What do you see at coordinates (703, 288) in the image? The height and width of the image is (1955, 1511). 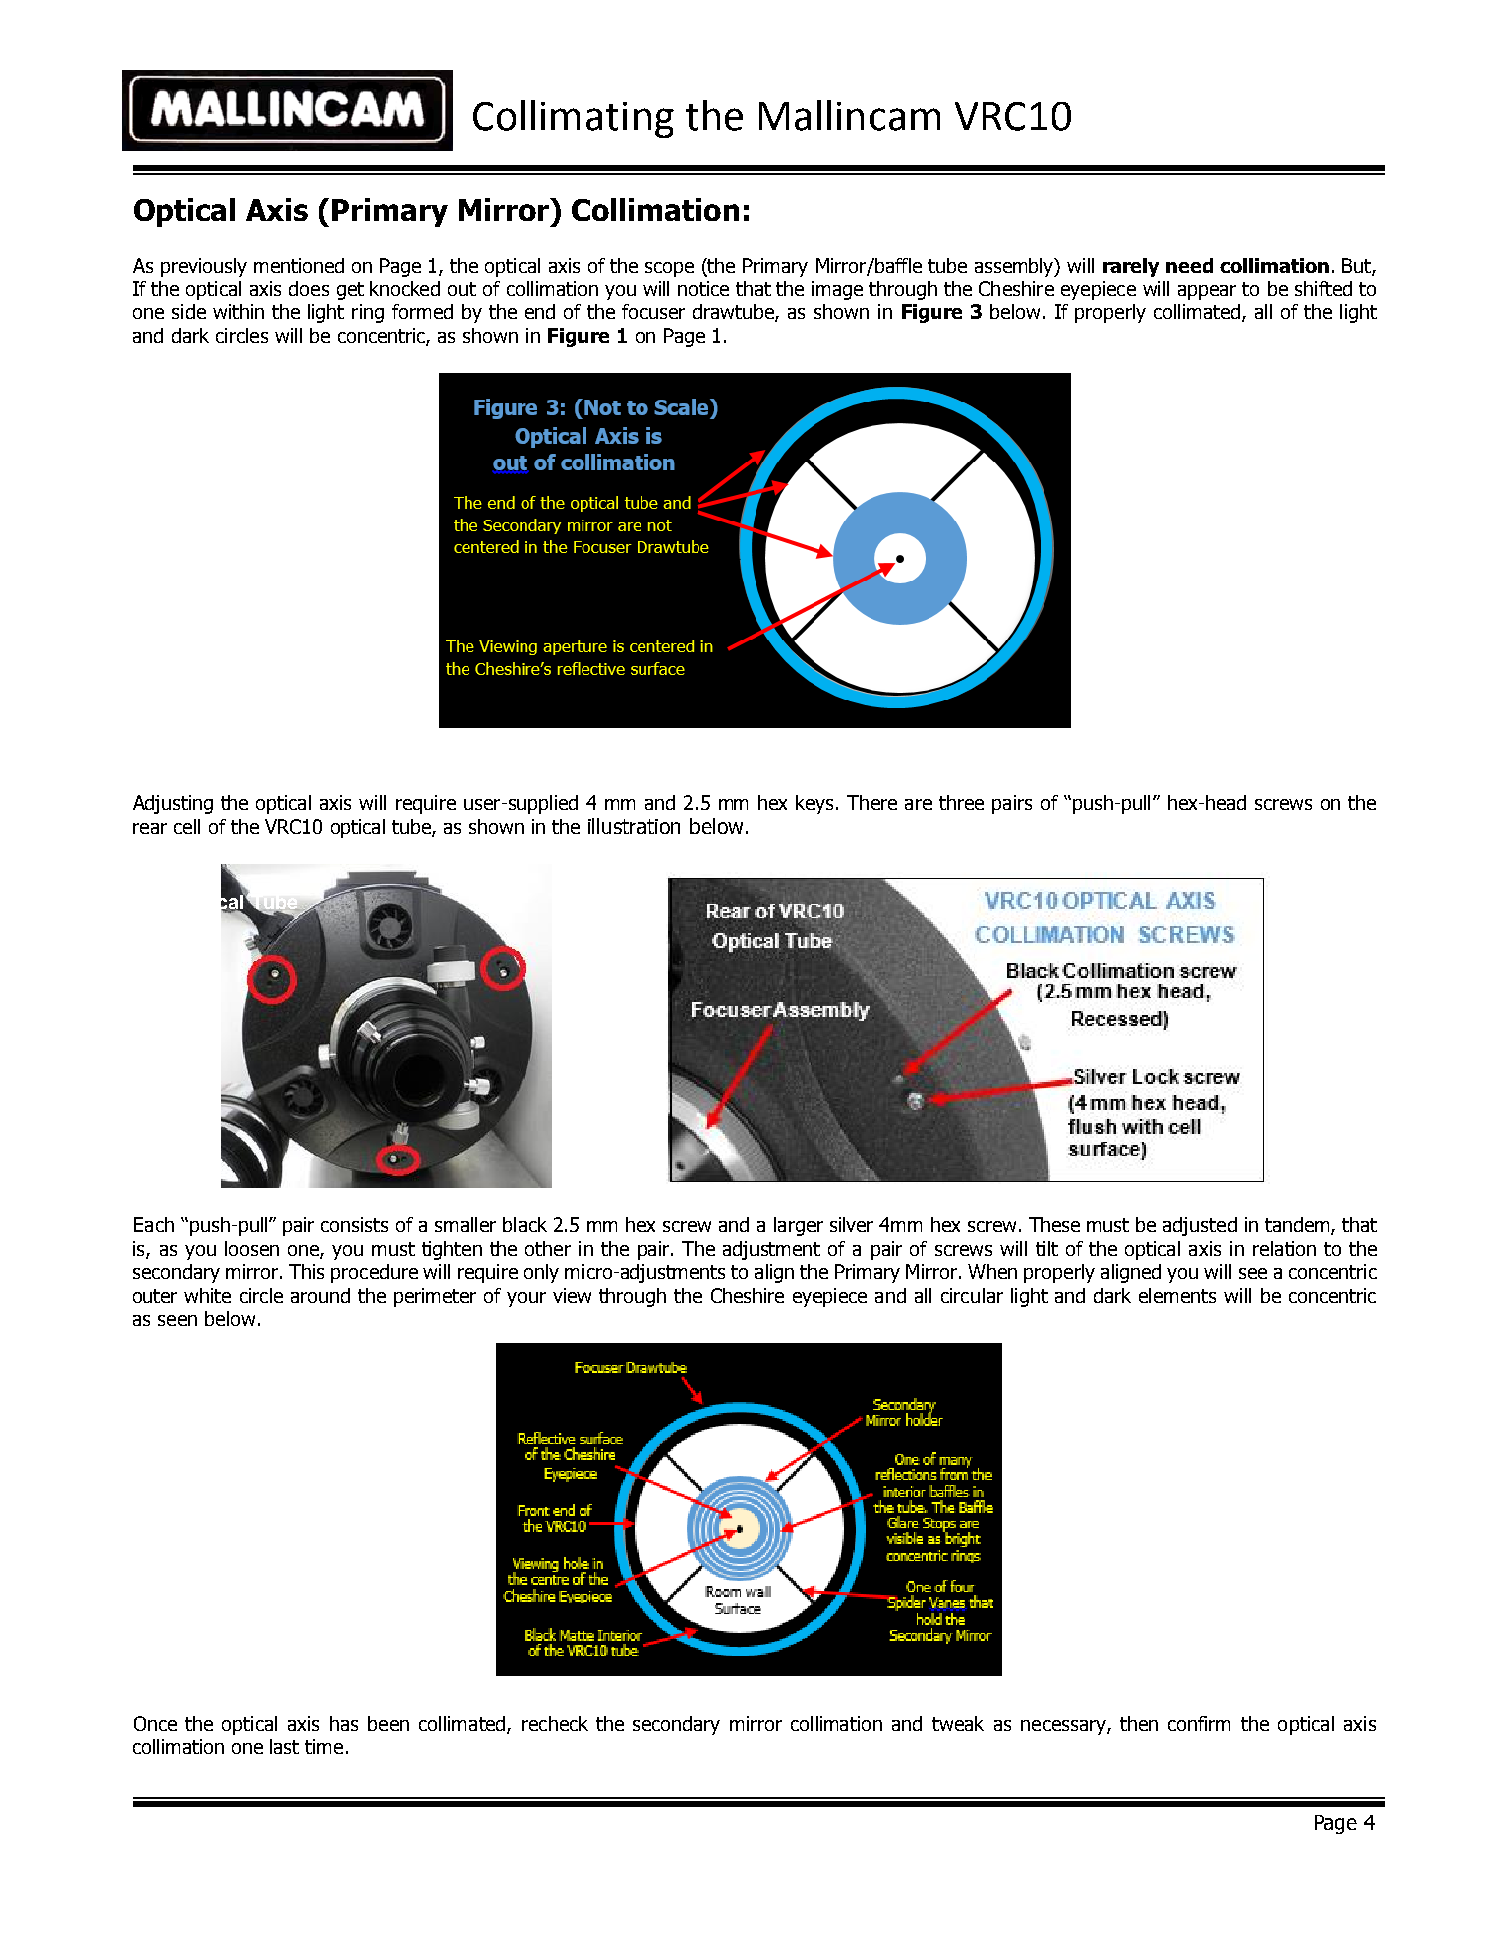 I see `notice` at bounding box center [703, 288].
